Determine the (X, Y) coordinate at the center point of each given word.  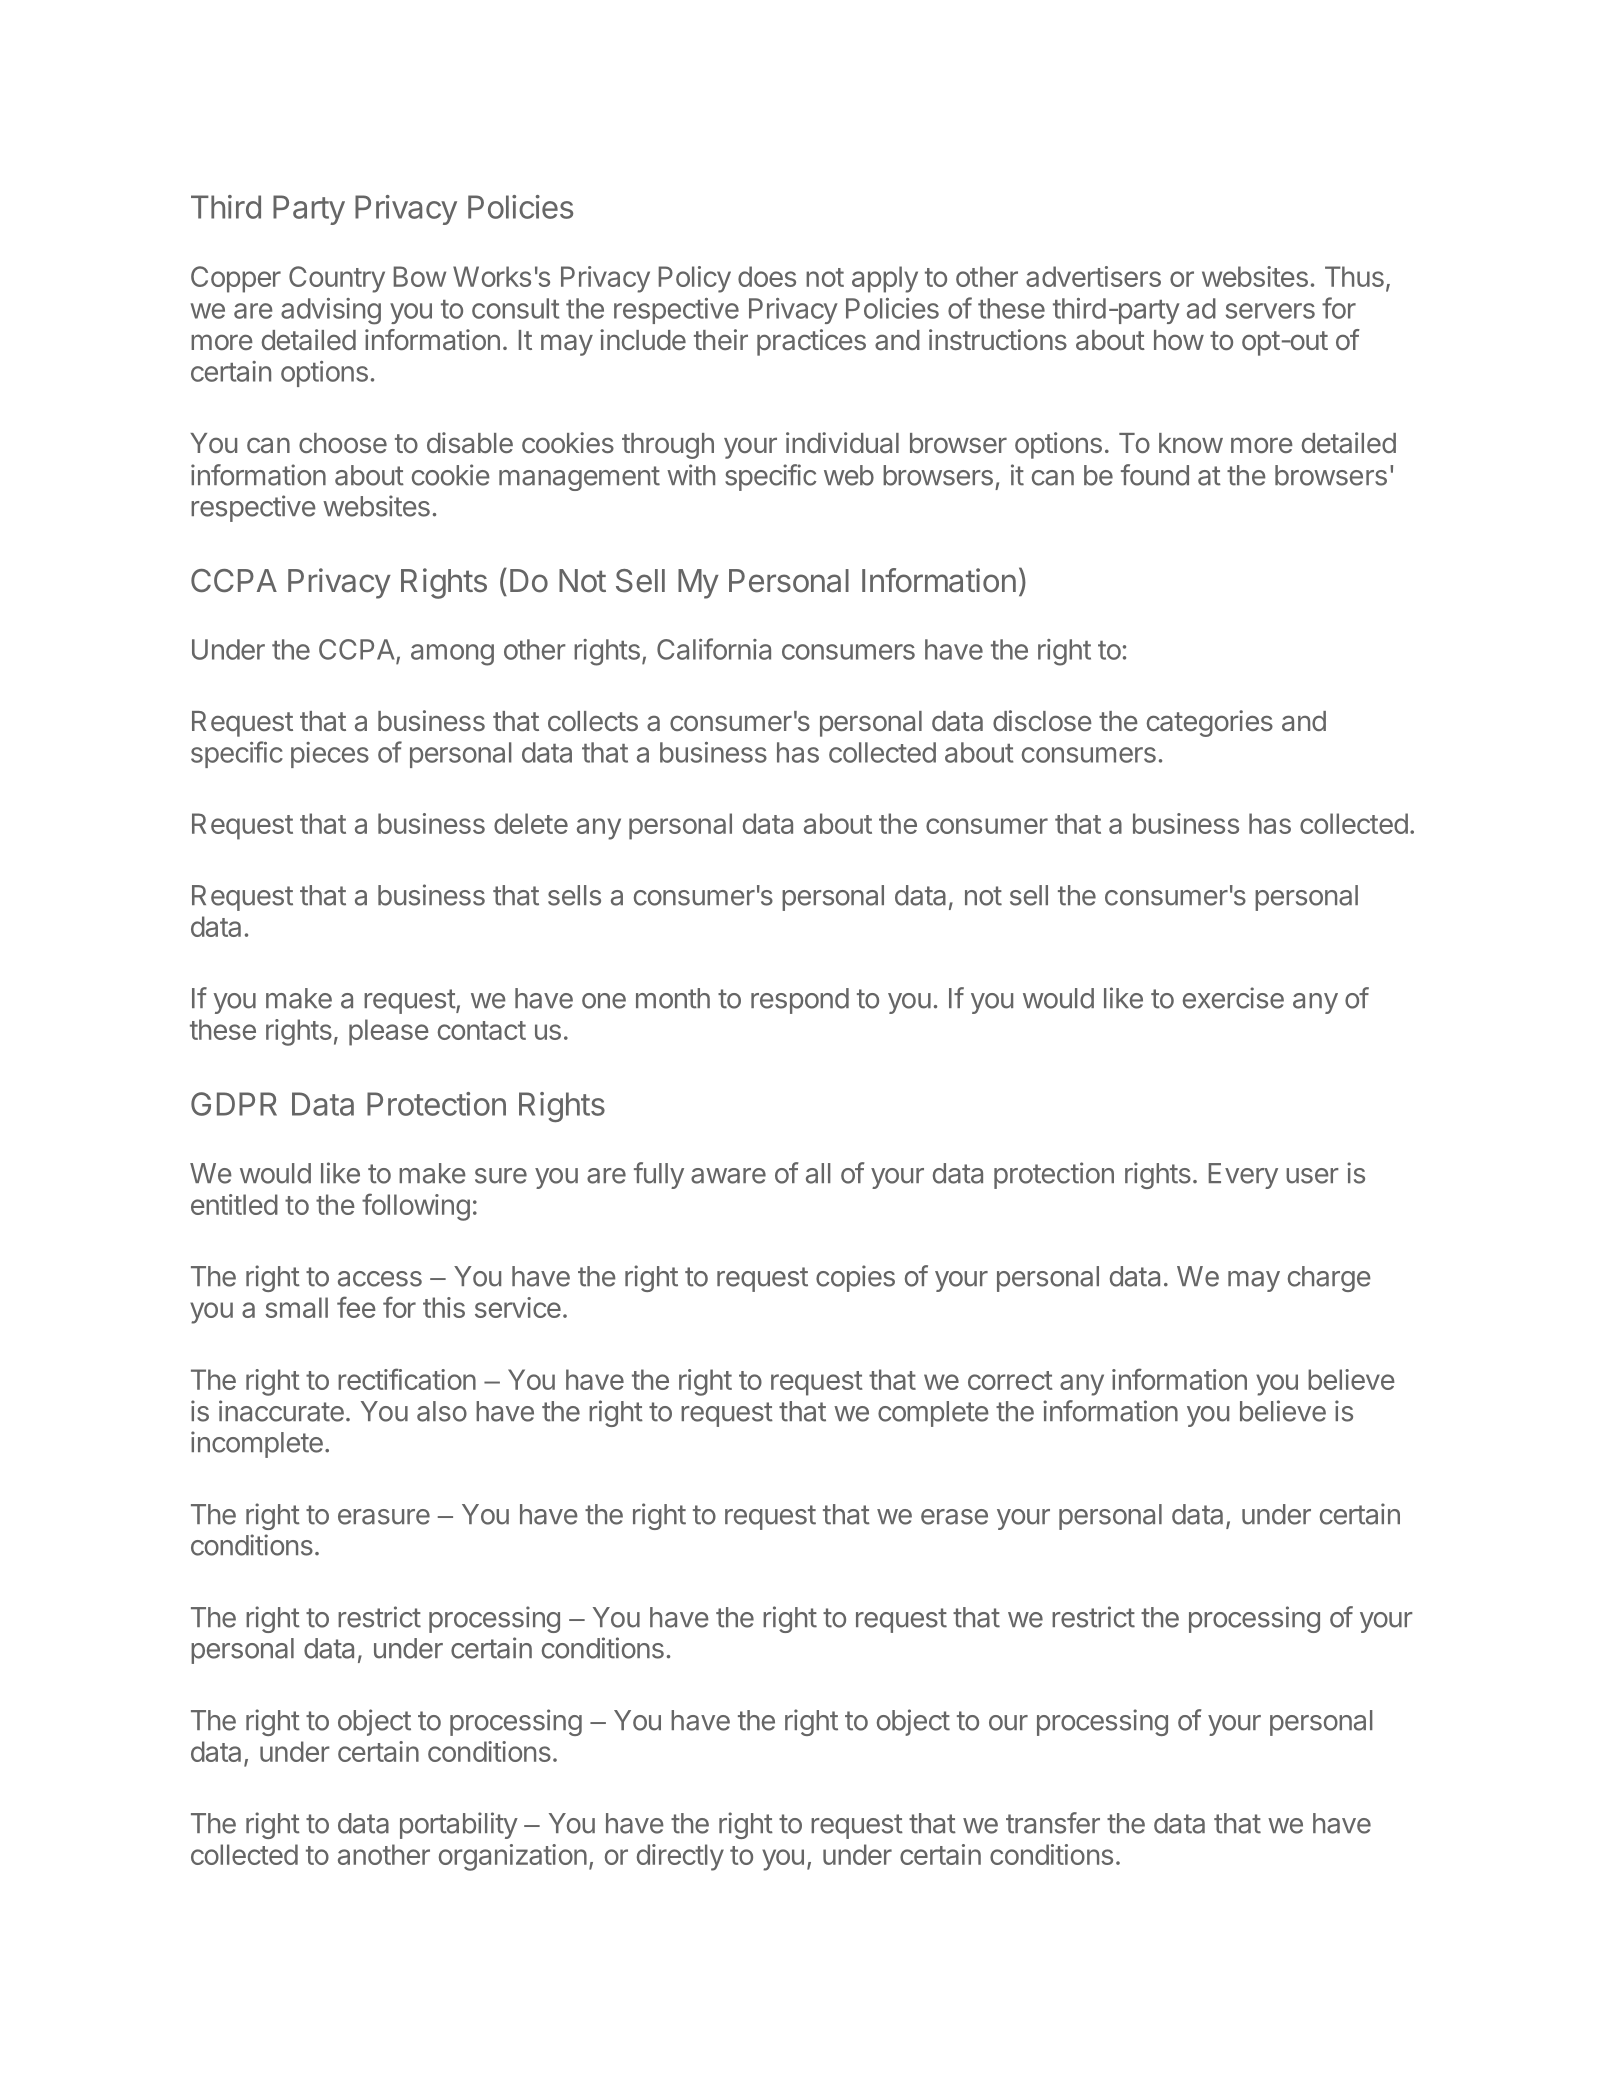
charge (1329, 1279)
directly (680, 1857)
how (1179, 340)
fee (356, 1307)
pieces (330, 755)
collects (593, 721)
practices (811, 342)
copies (855, 1278)
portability (459, 1825)
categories (1210, 723)
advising (331, 311)
